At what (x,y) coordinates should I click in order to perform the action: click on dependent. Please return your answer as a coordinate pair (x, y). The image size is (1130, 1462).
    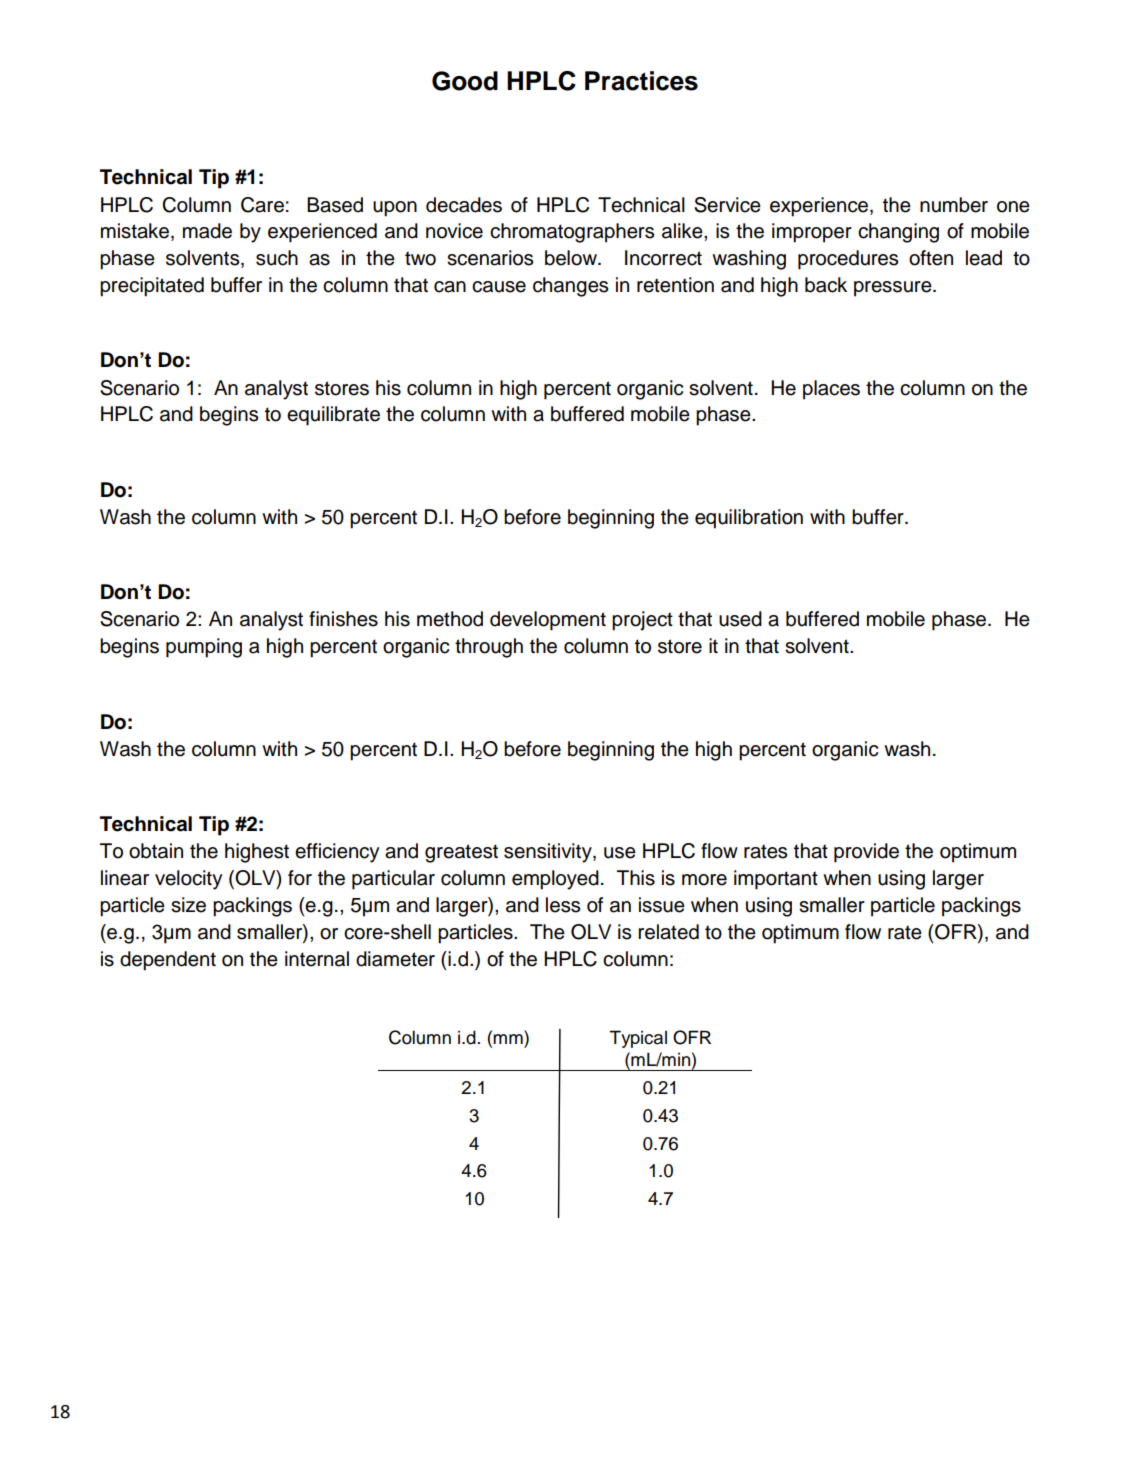
    Looking at the image, I should click on (168, 961).
